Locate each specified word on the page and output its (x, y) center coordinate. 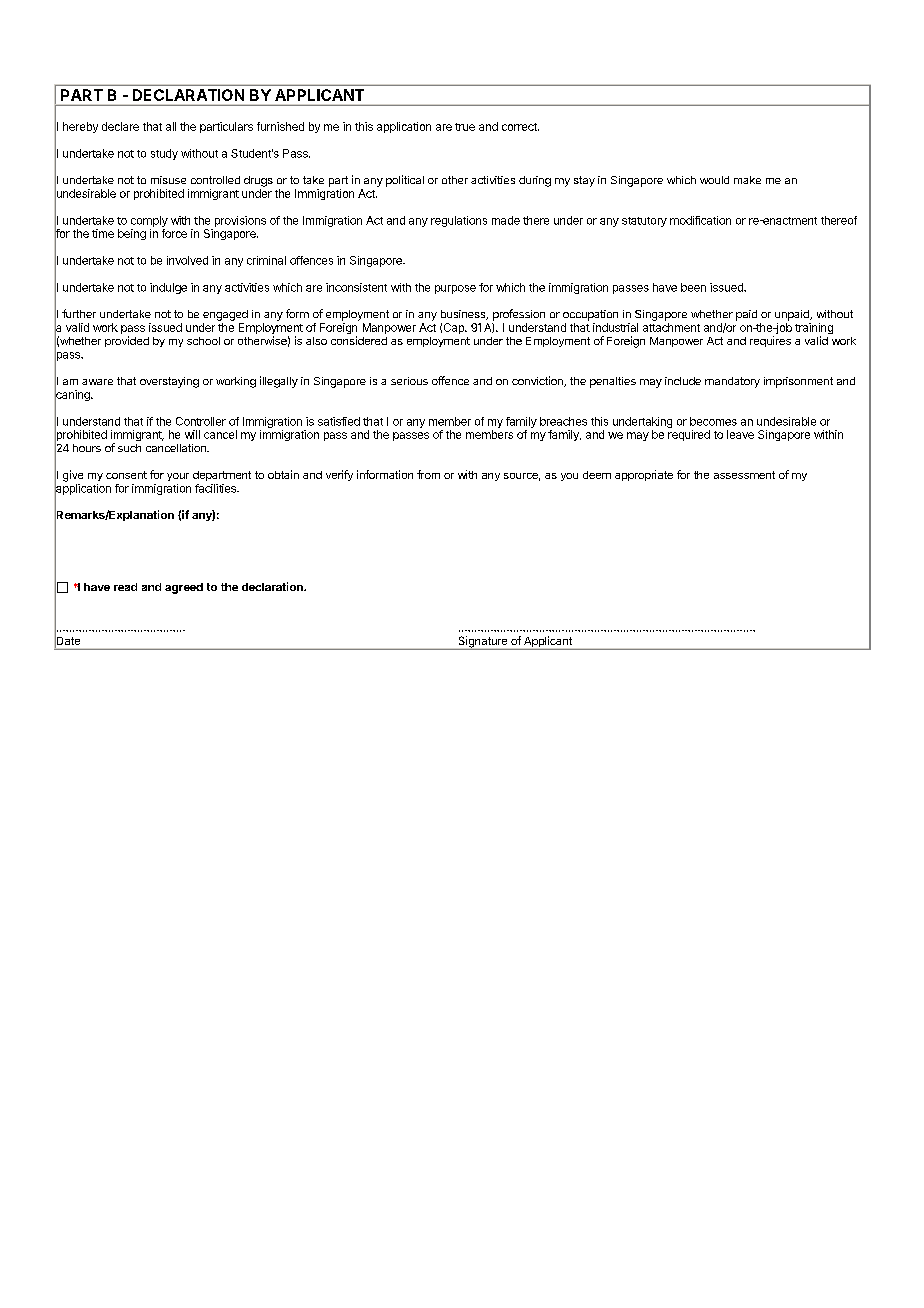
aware (97, 382)
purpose (455, 289)
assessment (744, 475)
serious (409, 381)
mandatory (732, 382)
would (714, 180)
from (428, 474)
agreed (184, 588)
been (693, 287)
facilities (216, 488)
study (164, 154)
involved (187, 260)
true (465, 127)
